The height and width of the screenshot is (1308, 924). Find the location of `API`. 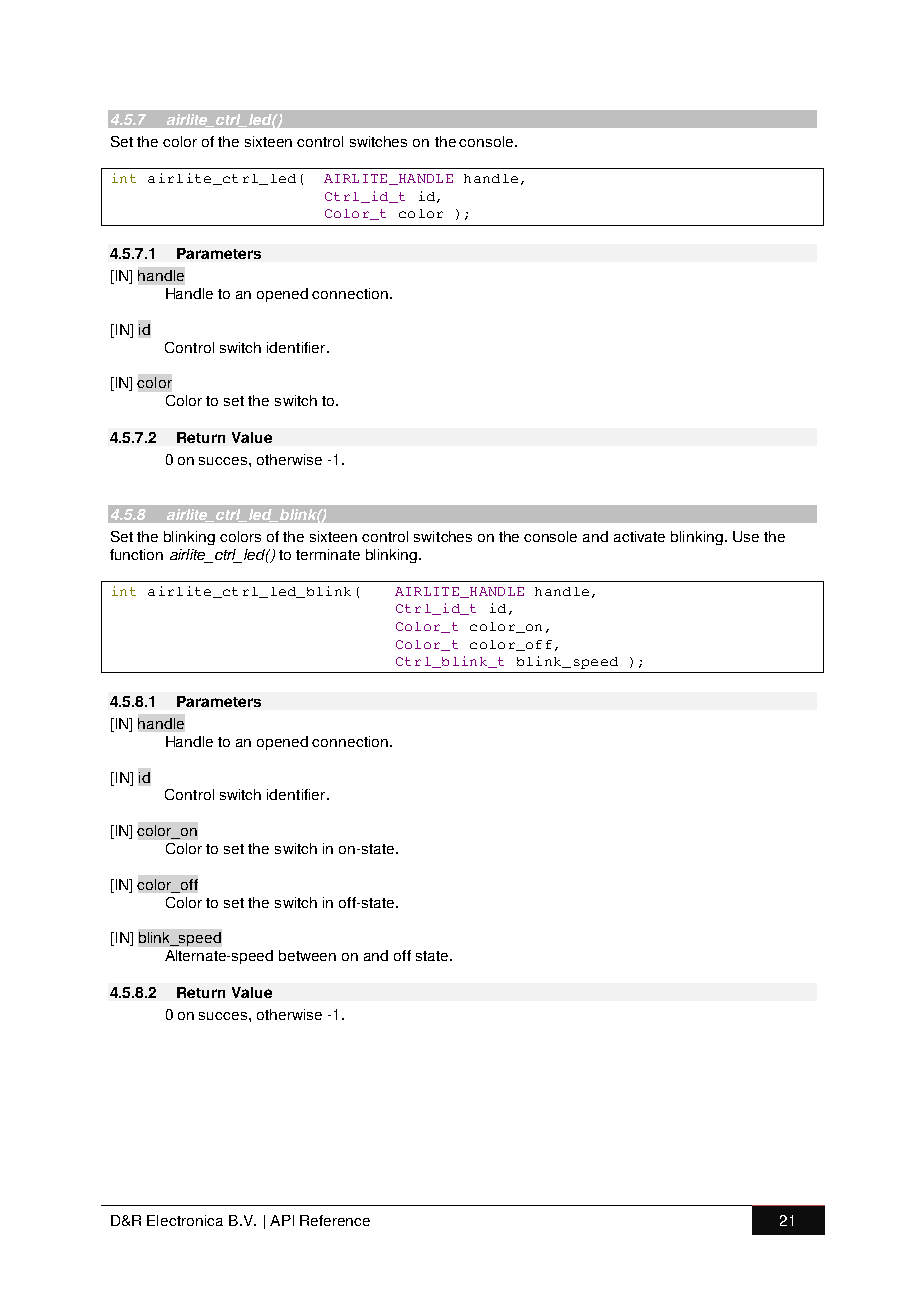

API is located at coordinates (282, 1220).
